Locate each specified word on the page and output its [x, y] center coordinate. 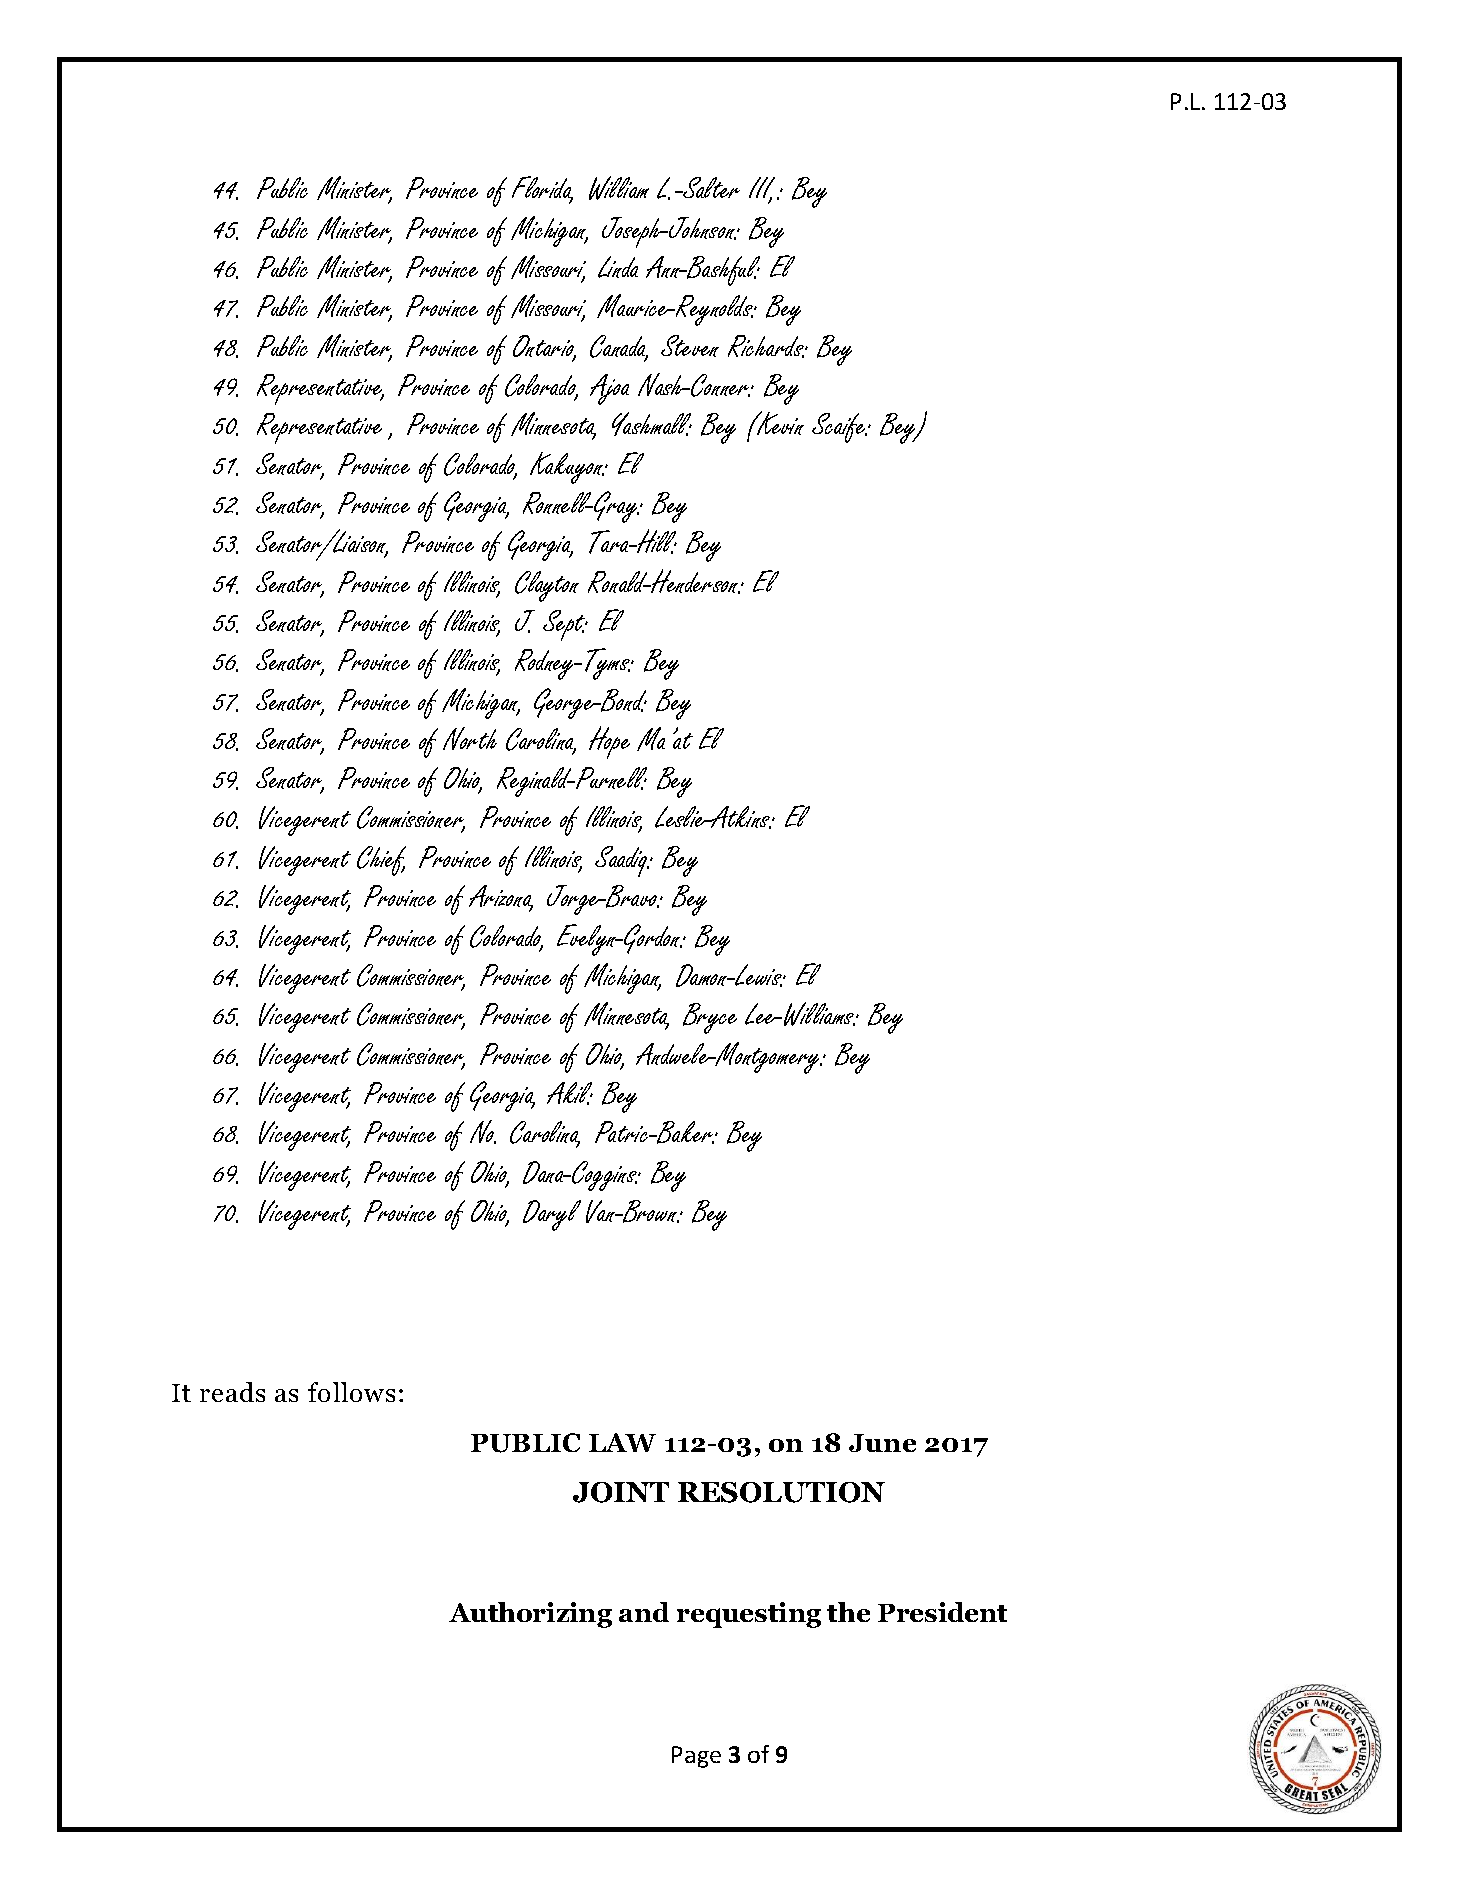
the [848, 1612]
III [763, 189]
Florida [542, 189]
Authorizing [530, 1615]
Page [696, 1757]
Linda [618, 267]
